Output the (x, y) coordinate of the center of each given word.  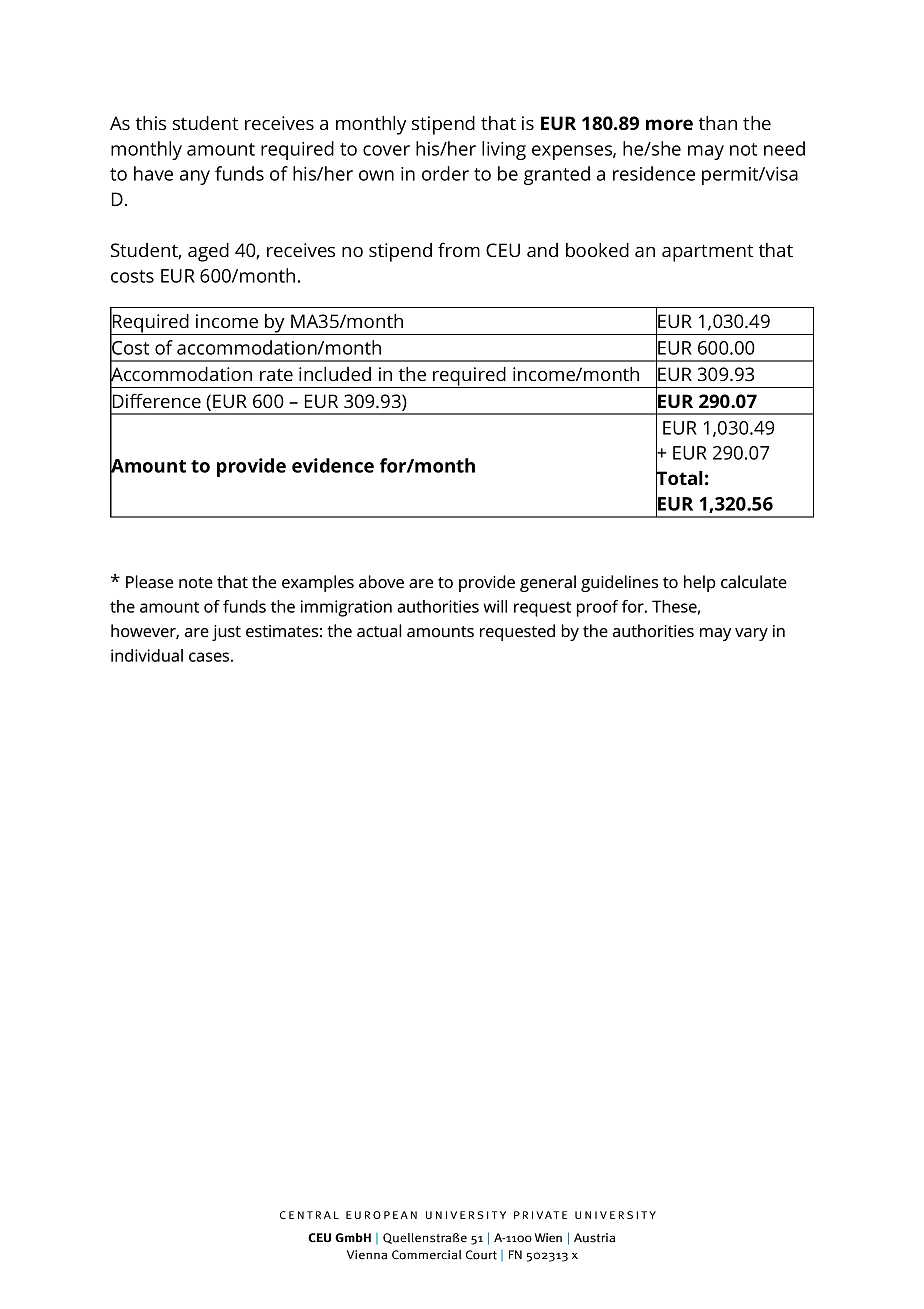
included (335, 374)
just (226, 633)
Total (679, 478)
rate (276, 374)
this (151, 123)
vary (751, 634)
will (495, 606)
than (718, 123)
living (504, 150)
